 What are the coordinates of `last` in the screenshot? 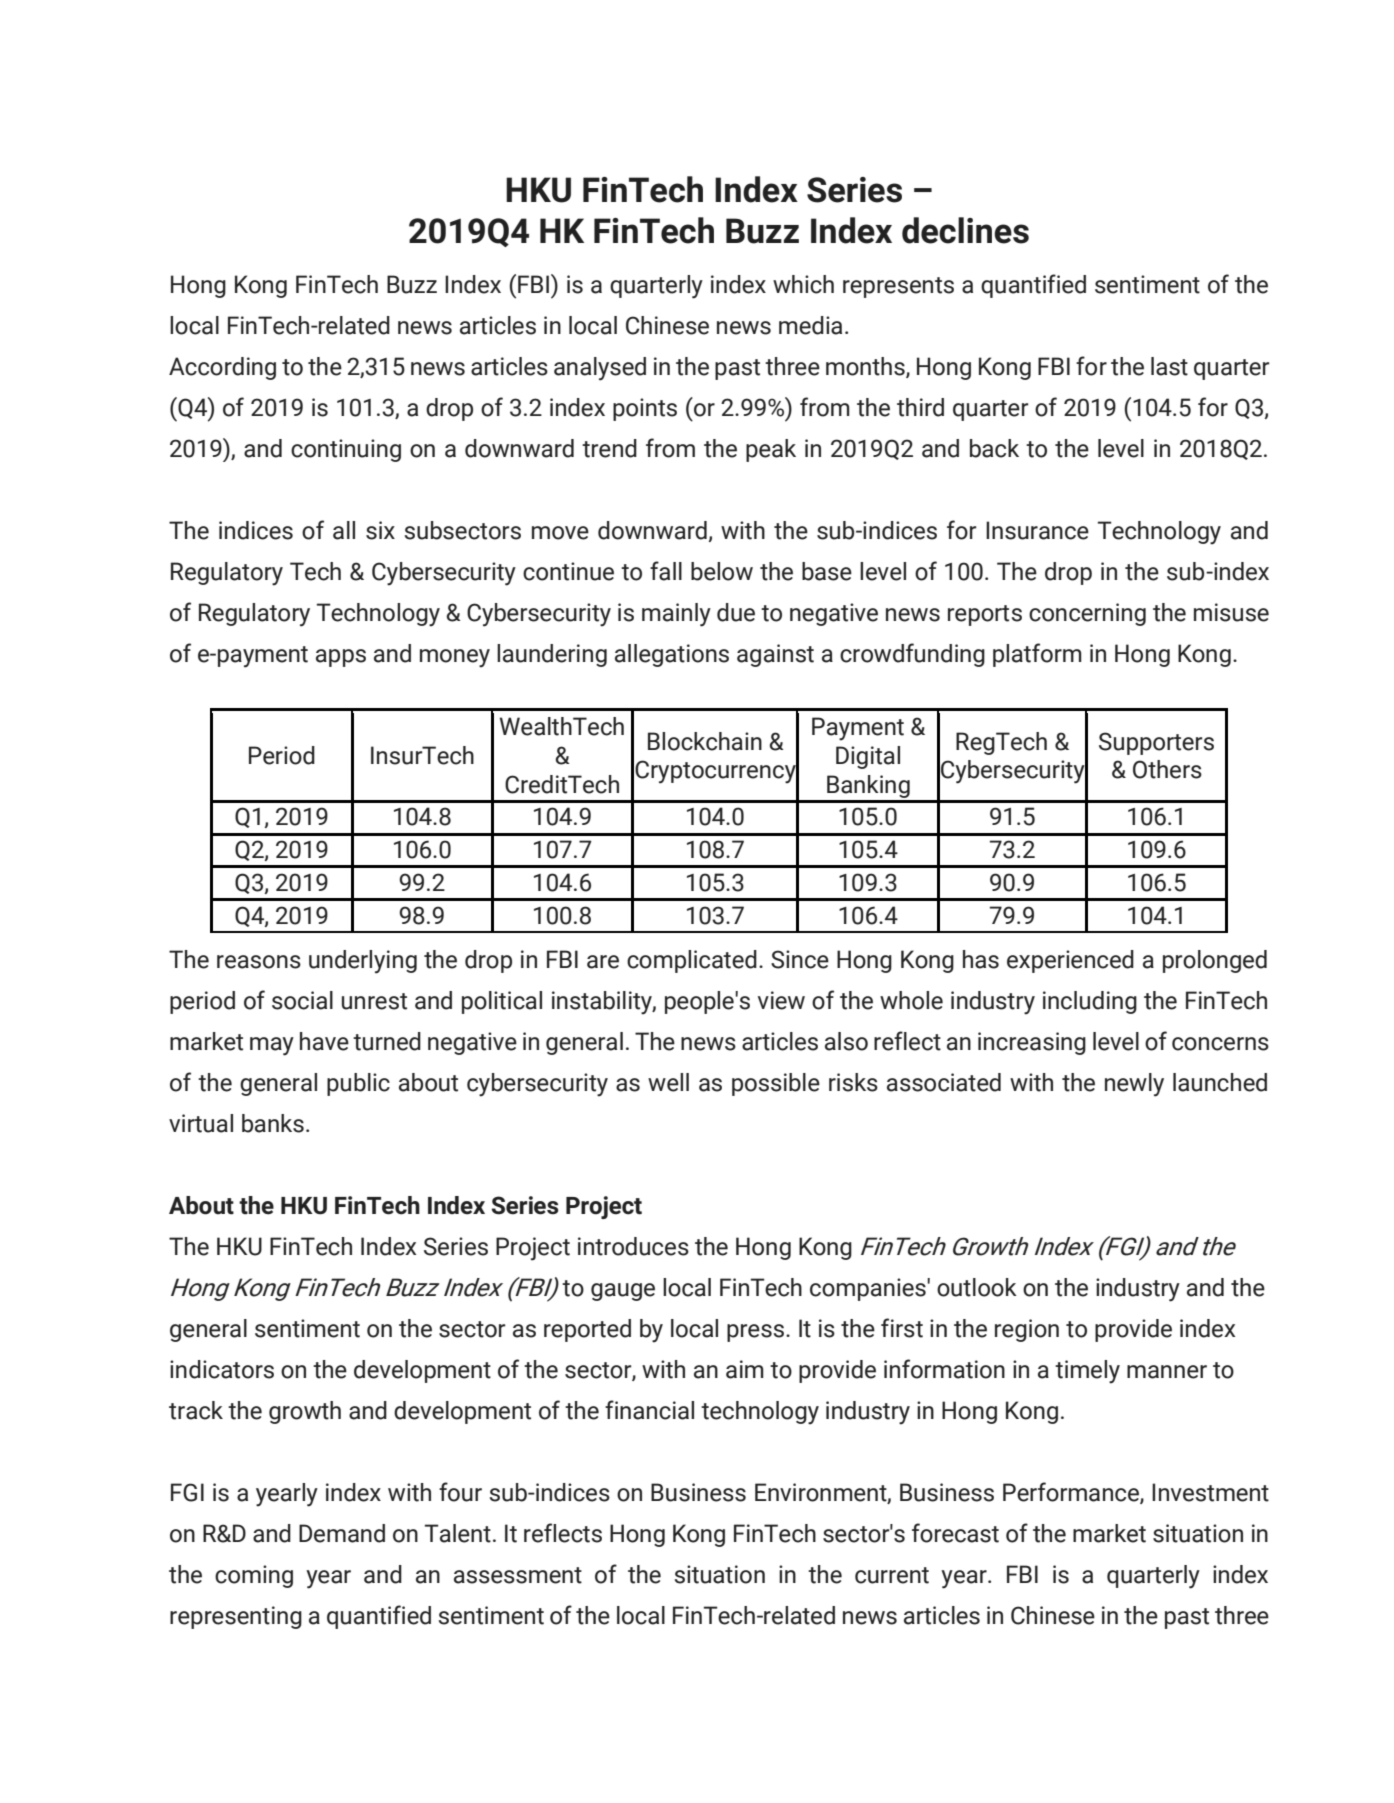 It's located at (1169, 366).
